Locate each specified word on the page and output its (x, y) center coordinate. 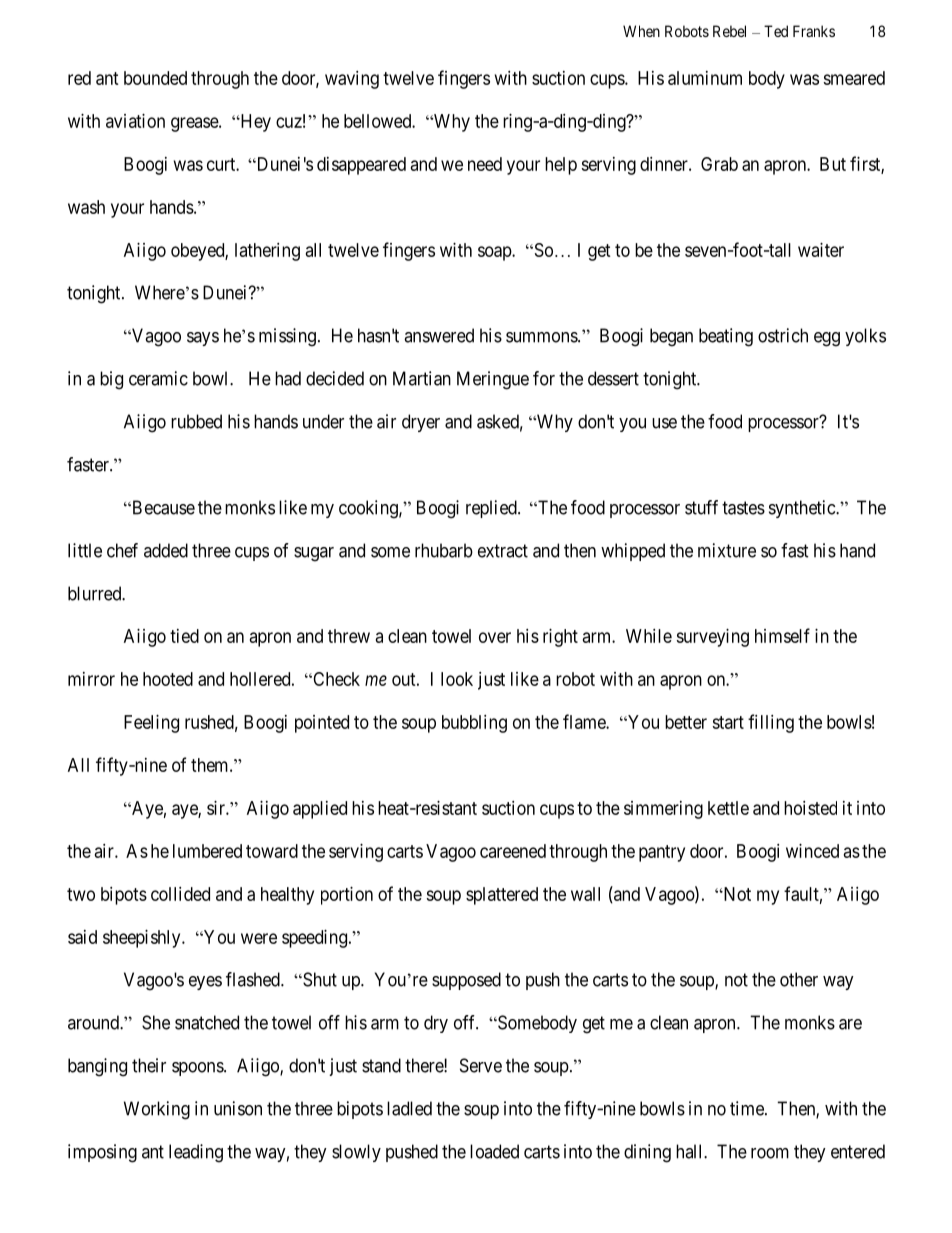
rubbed (196, 421)
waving (352, 80)
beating (726, 337)
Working (157, 1110)
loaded (494, 1151)
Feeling (151, 724)
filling (771, 723)
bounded (155, 78)
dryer (421, 423)
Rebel (729, 31)
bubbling (474, 724)
